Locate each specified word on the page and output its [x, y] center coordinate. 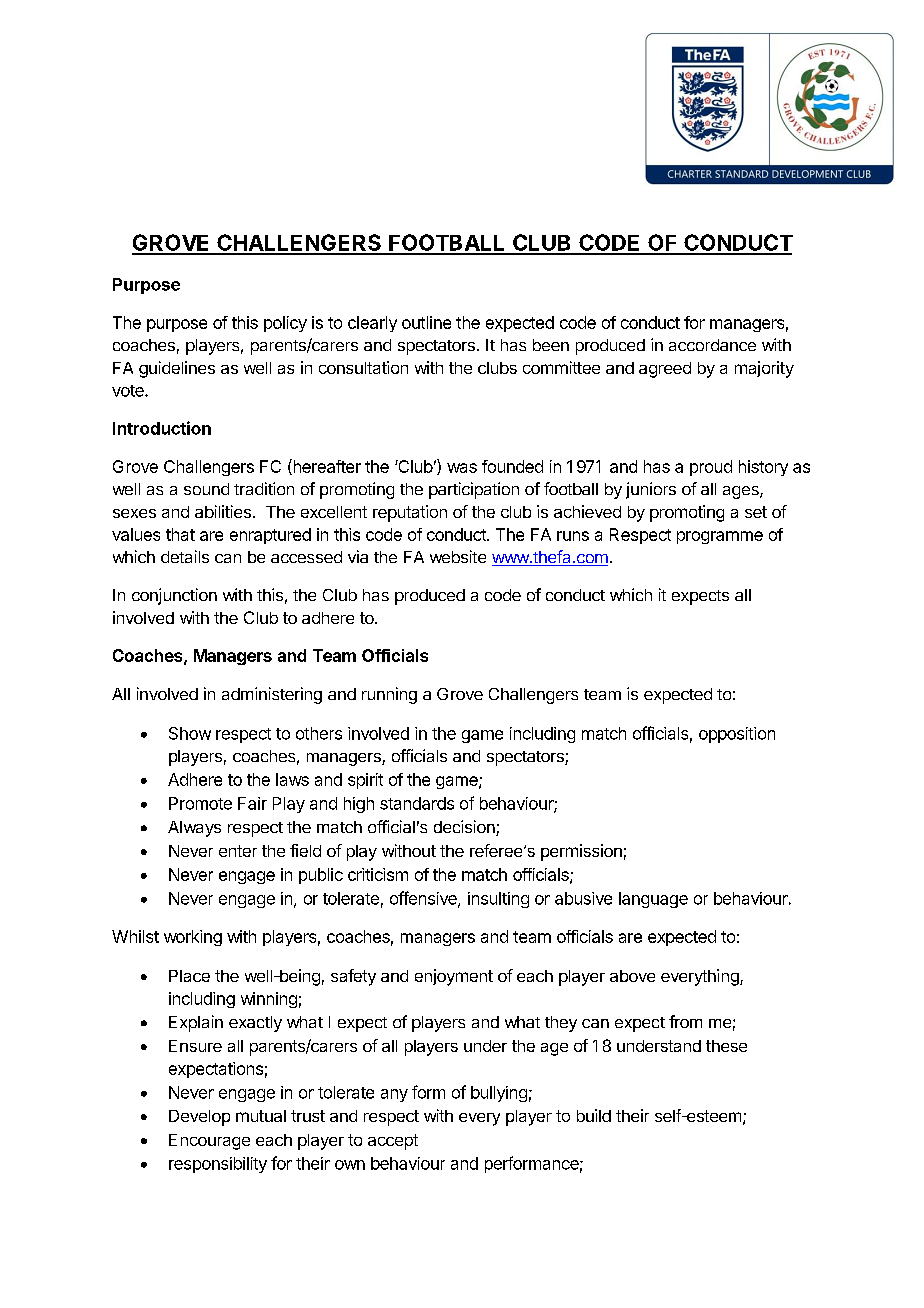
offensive [424, 899]
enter [238, 851]
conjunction [174, 596]
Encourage [209, 1142]
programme [720, 537]
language [653, 900]
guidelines [177, 369]
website [458, 556]
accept [393, 1142]
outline [426, 322]
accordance [712, 345]
